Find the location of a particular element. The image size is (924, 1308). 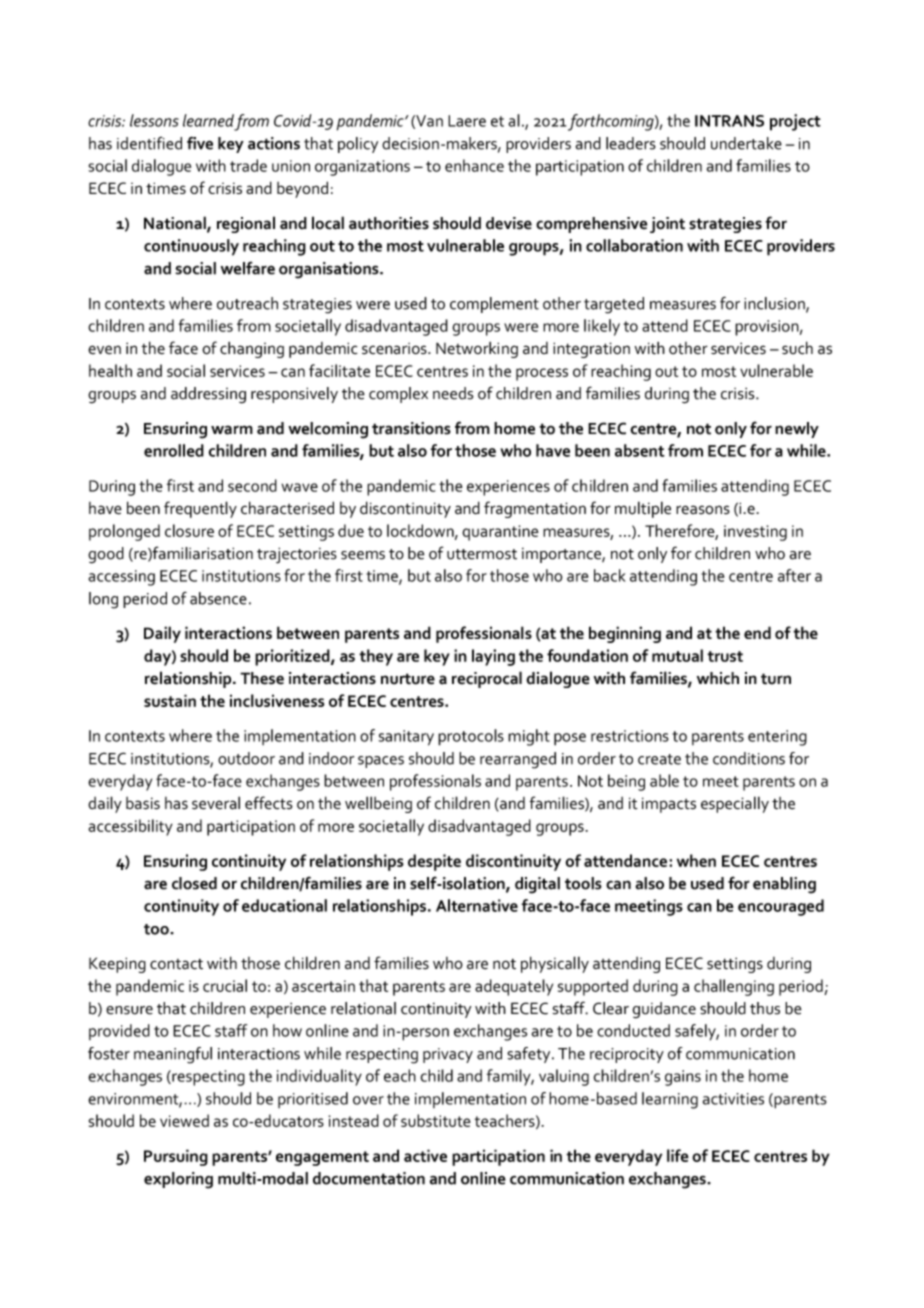

frequently is located at coordinates (200, 509).
